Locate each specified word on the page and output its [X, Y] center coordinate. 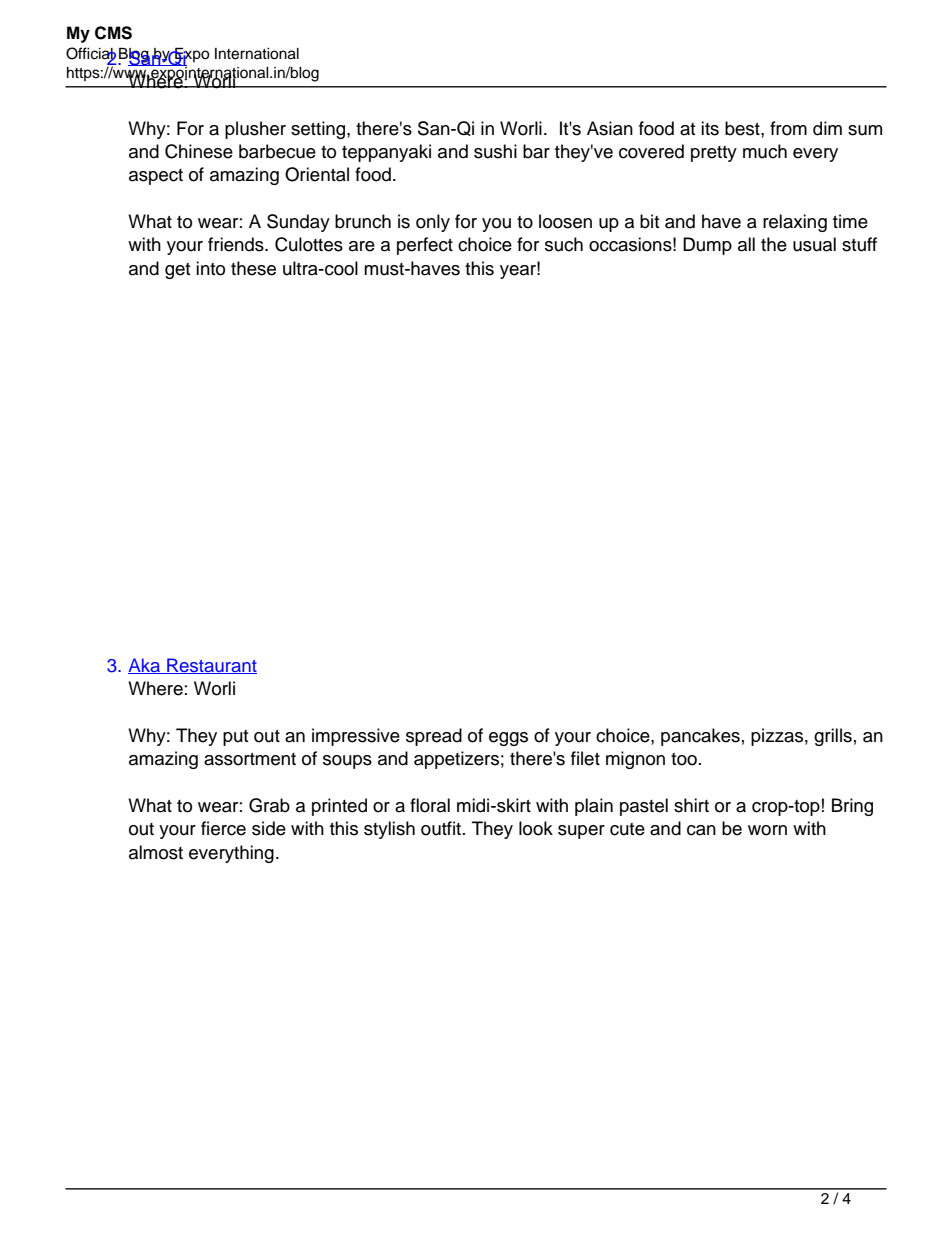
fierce [223, 828]
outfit [442, 828]
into [210, 268]
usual [814, 244]
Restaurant [211, 666]
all [746, 244]
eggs [508, 739]
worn [767, 830]
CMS [113, 33]
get [177, 271]
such [564, 244]
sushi [495, 151]
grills [833, 737]
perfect [425, 246]
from [788, 128]
